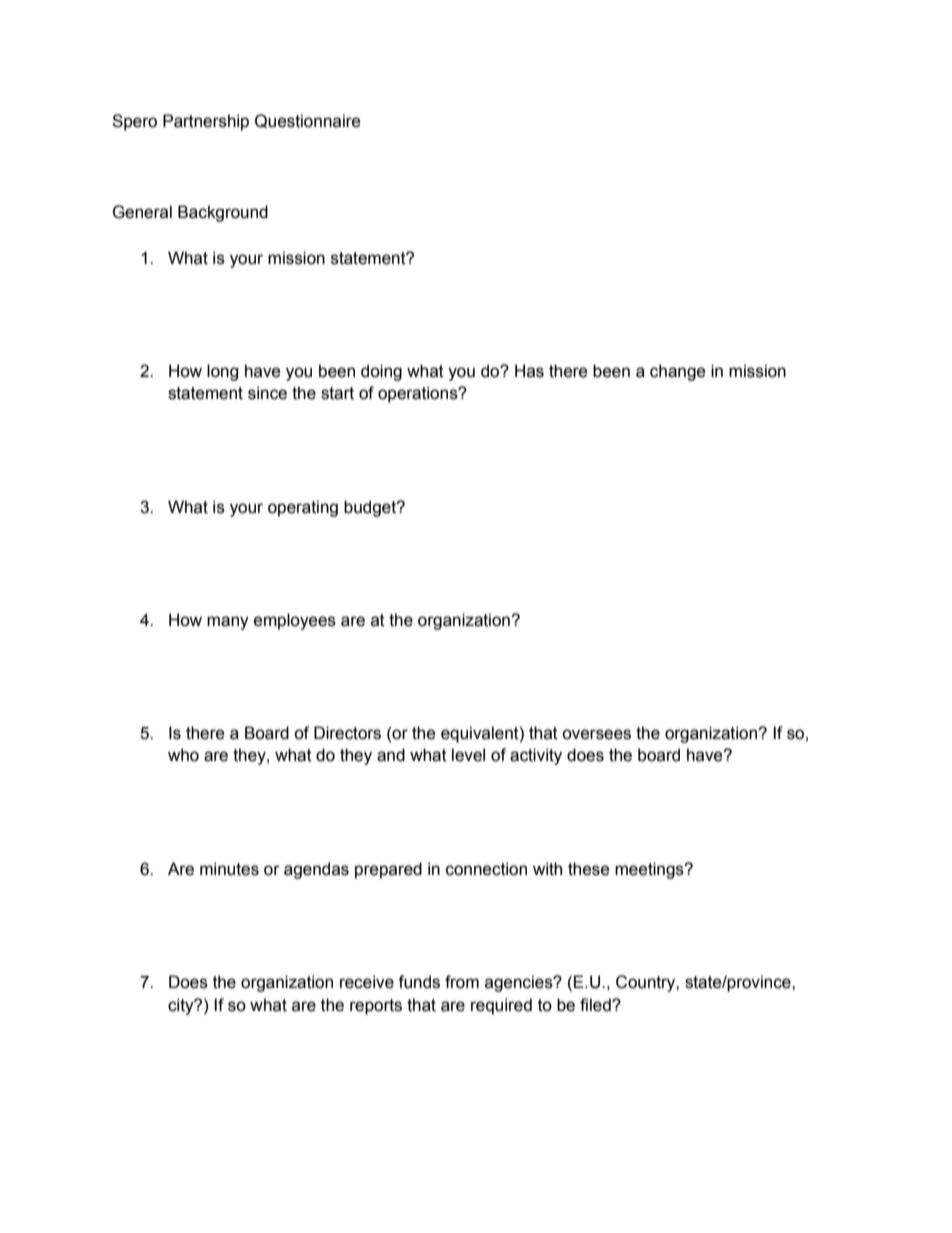 The image size is (952, 1233). Describe the element at coordinates (371, 508) in the page. I see `budget` at that location.
